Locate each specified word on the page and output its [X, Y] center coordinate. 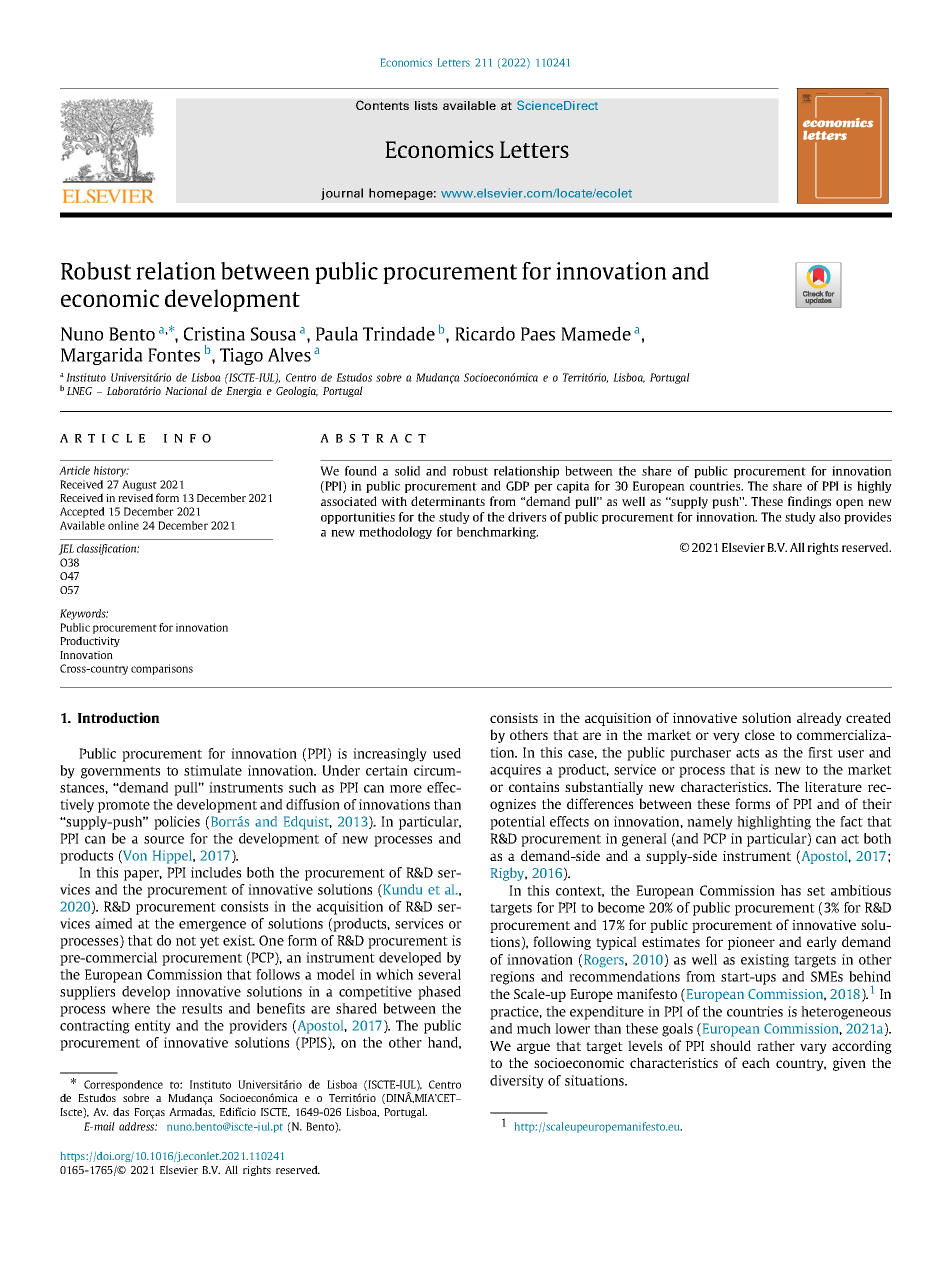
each [756, 1062]
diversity [517, 1082]
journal [342, 194]
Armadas [192, 1112]
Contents [382, 105]
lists [426, 105]
